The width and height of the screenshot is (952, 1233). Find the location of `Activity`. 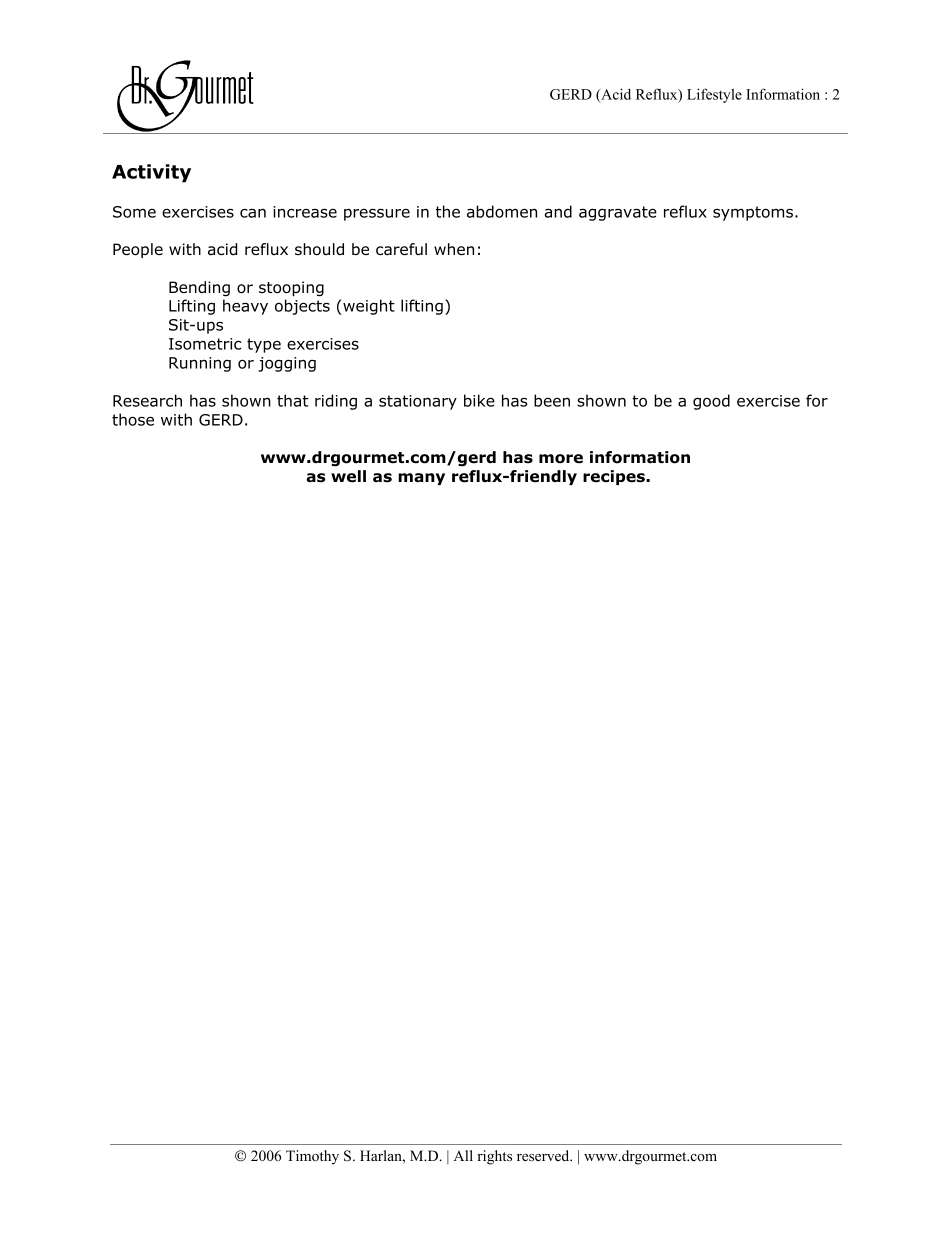

Activity is located at coordinates (151, 173).
